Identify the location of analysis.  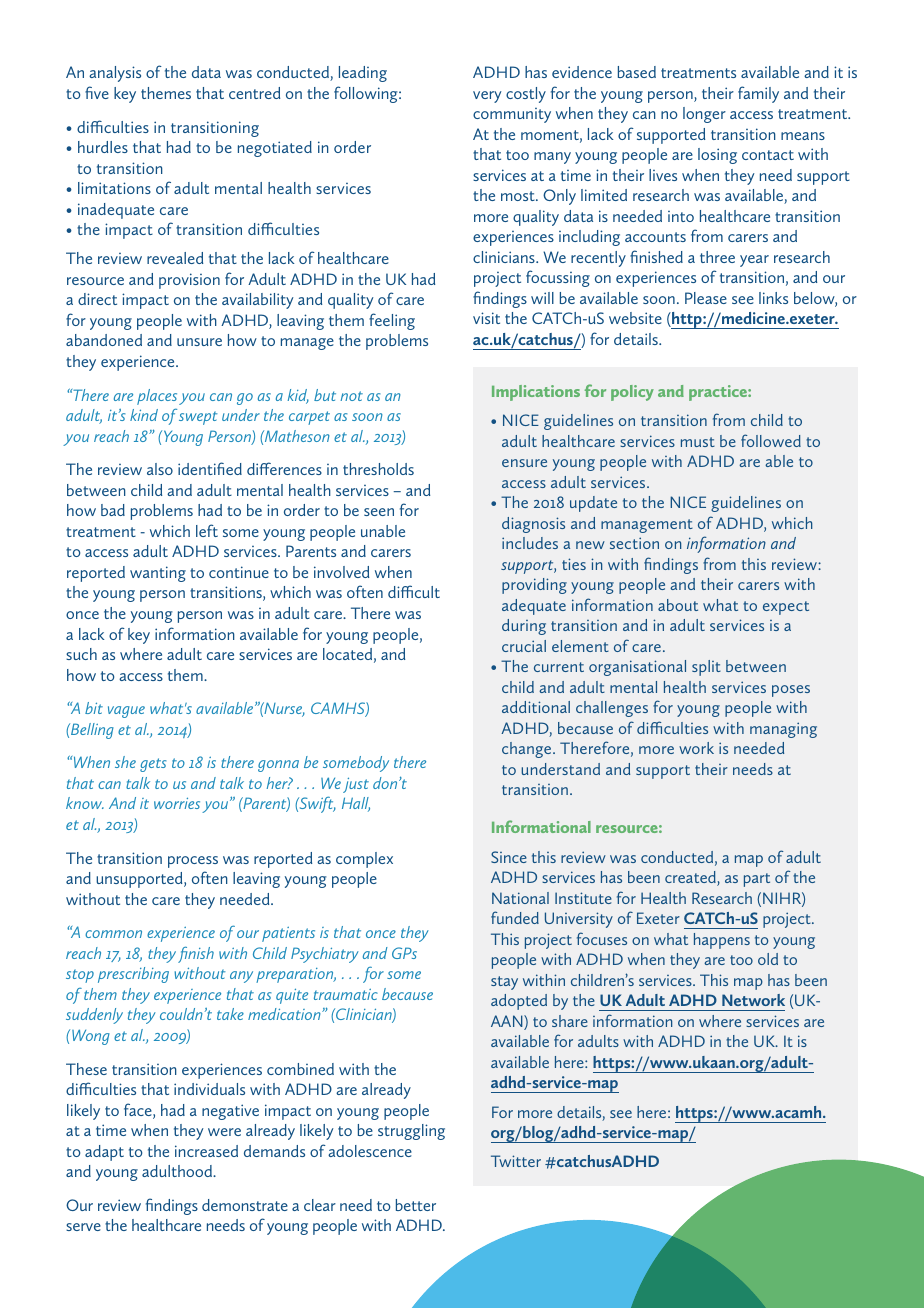
(115, 74).
